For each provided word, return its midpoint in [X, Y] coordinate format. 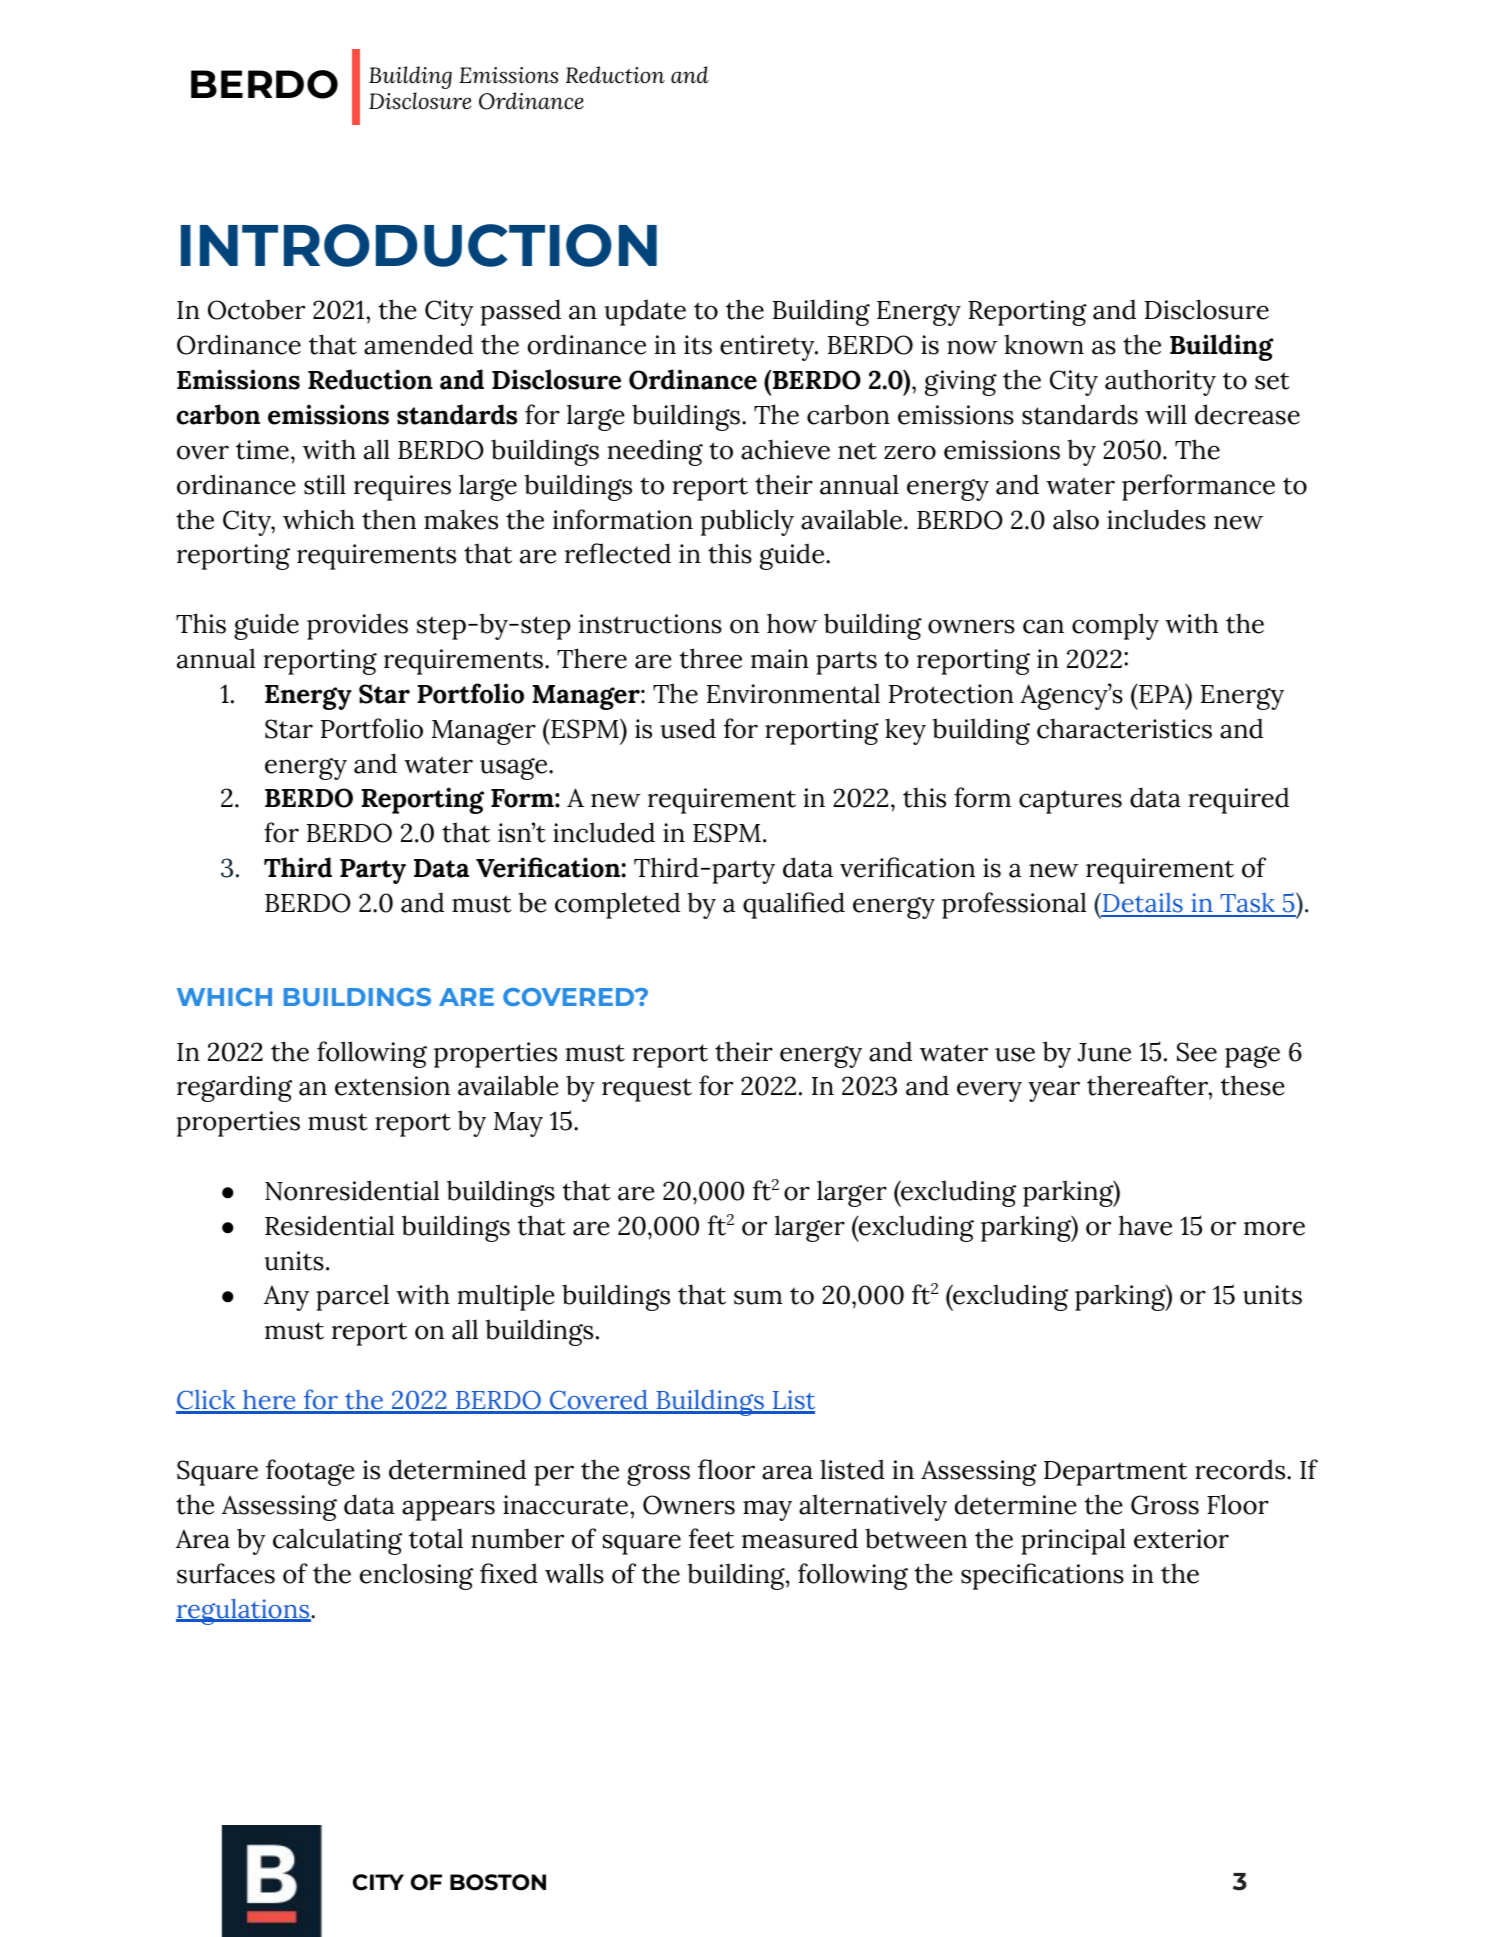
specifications [1042, 1576]
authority [1160, 382]
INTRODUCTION [419, 245]
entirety [768, 348]
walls [574, 1573]
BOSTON [498, 1882]
